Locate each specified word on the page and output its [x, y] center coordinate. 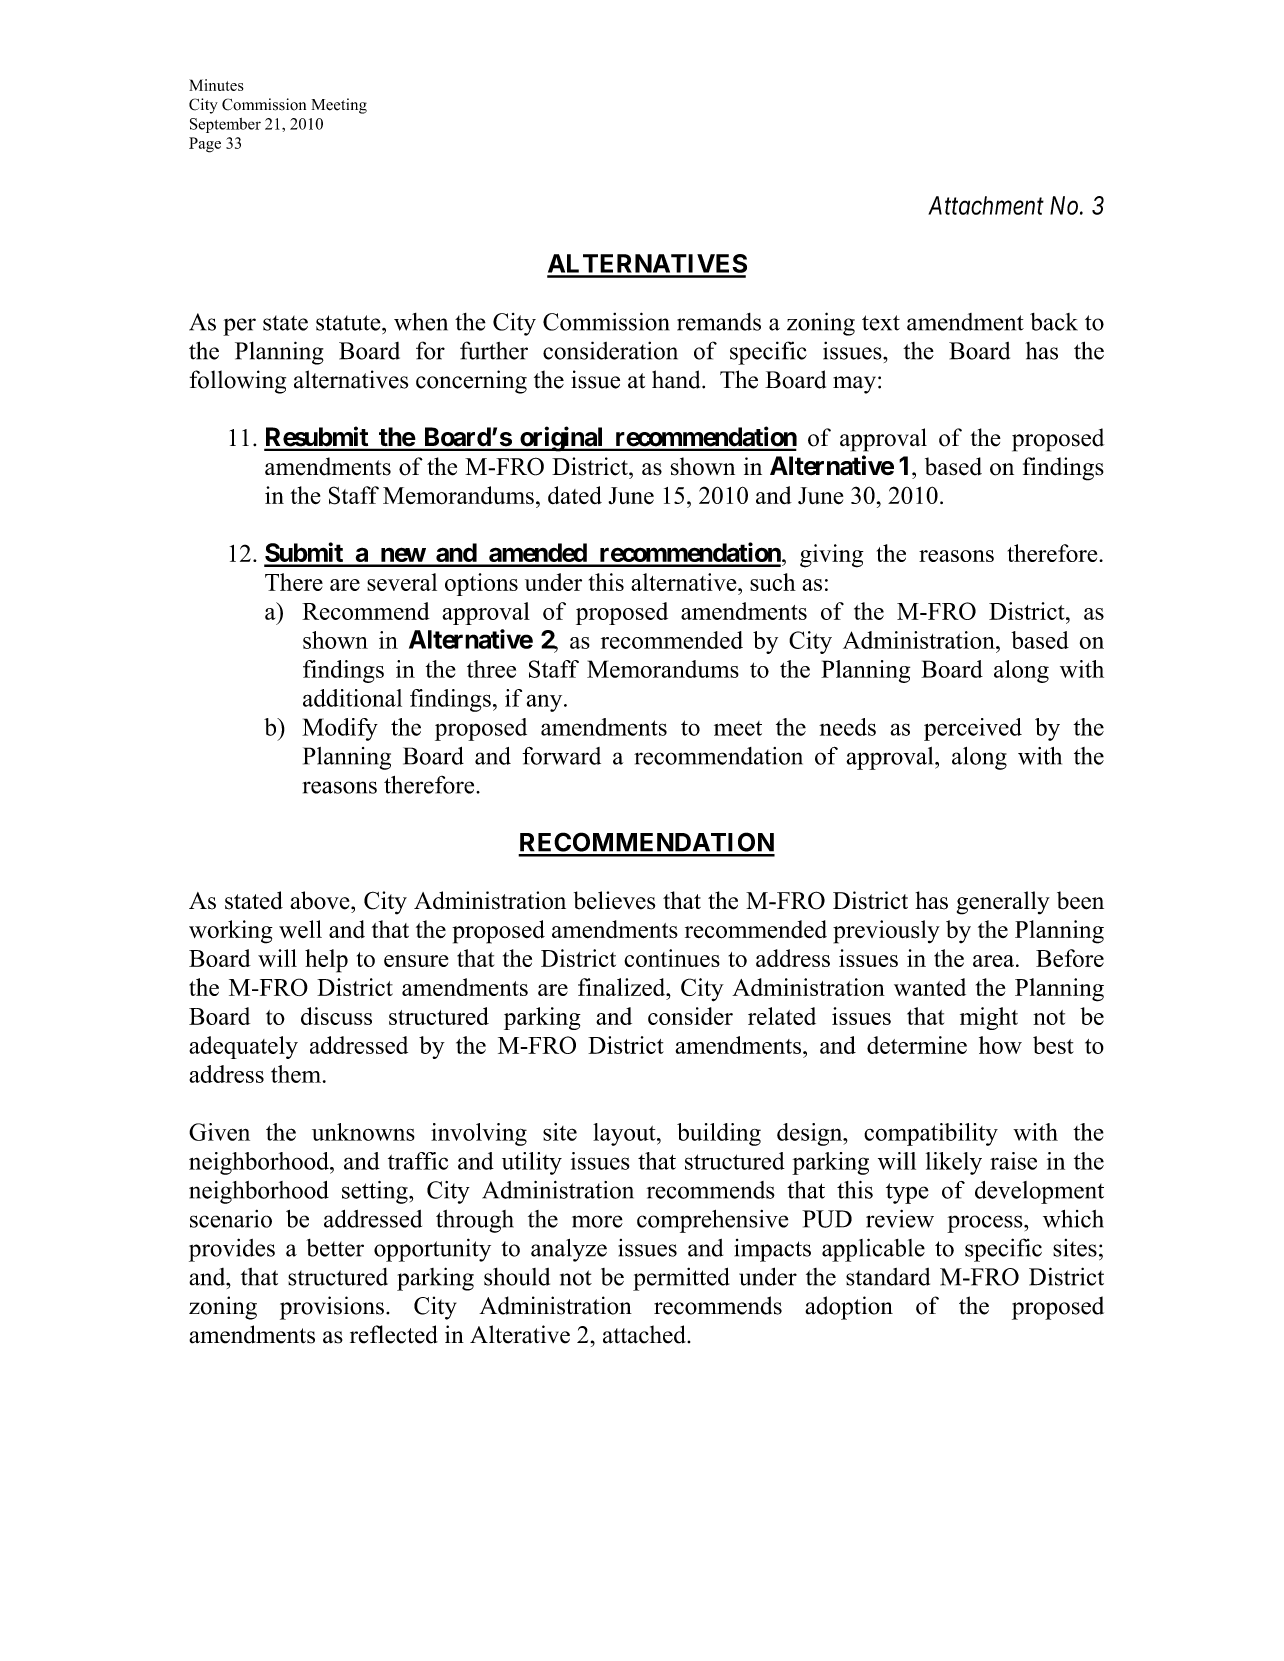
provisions [332, 1308]
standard [888, 1277]
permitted [681, 1279]
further [494, 350]
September [225, 125]
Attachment [986, 205]
